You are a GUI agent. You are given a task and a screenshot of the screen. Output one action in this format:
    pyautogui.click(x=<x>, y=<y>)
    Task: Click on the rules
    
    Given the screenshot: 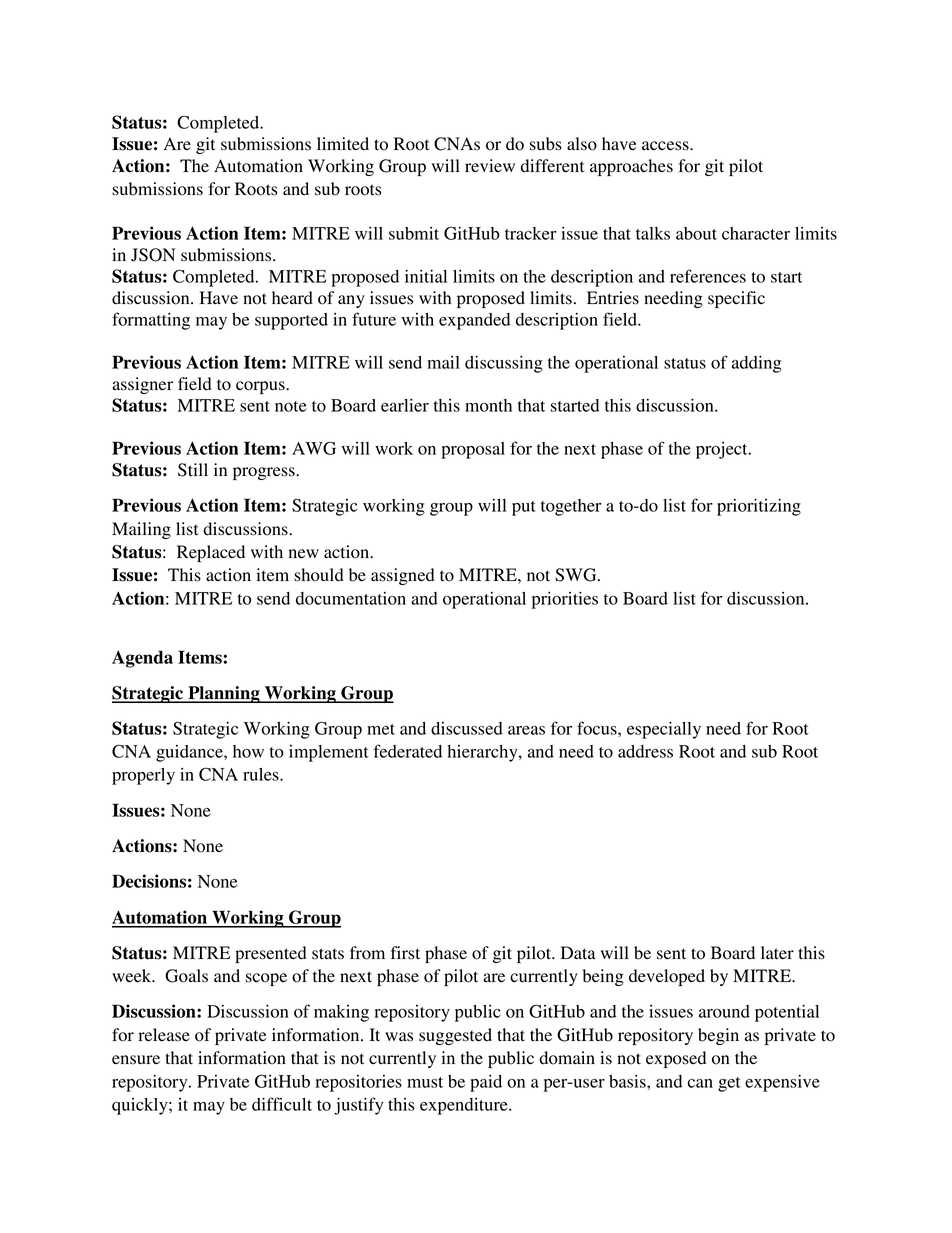 What is the action you would take?
    pyautogui.click(x=262, y=774)
